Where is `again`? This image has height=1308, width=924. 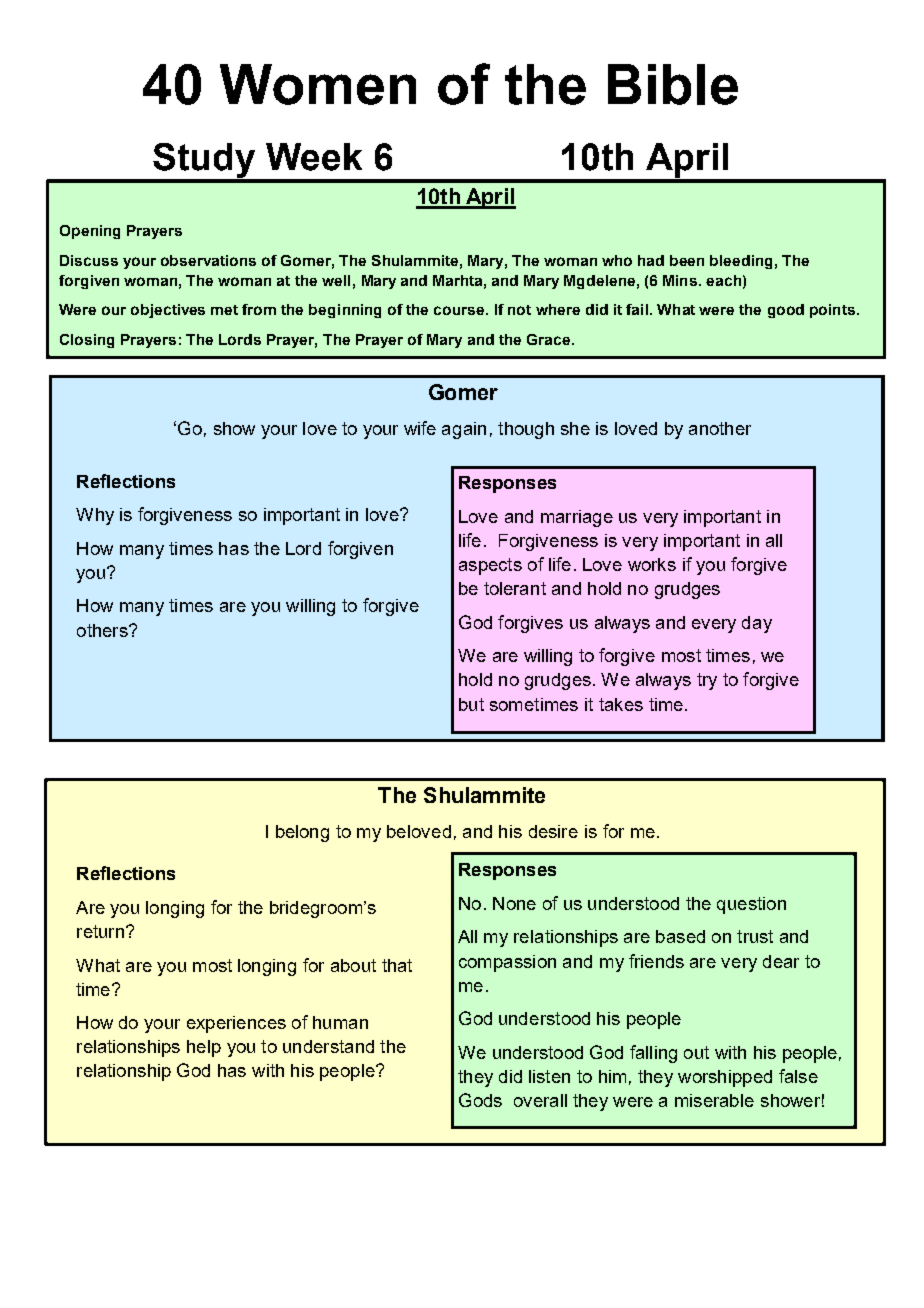
again is located at coordinates (464, 430).
